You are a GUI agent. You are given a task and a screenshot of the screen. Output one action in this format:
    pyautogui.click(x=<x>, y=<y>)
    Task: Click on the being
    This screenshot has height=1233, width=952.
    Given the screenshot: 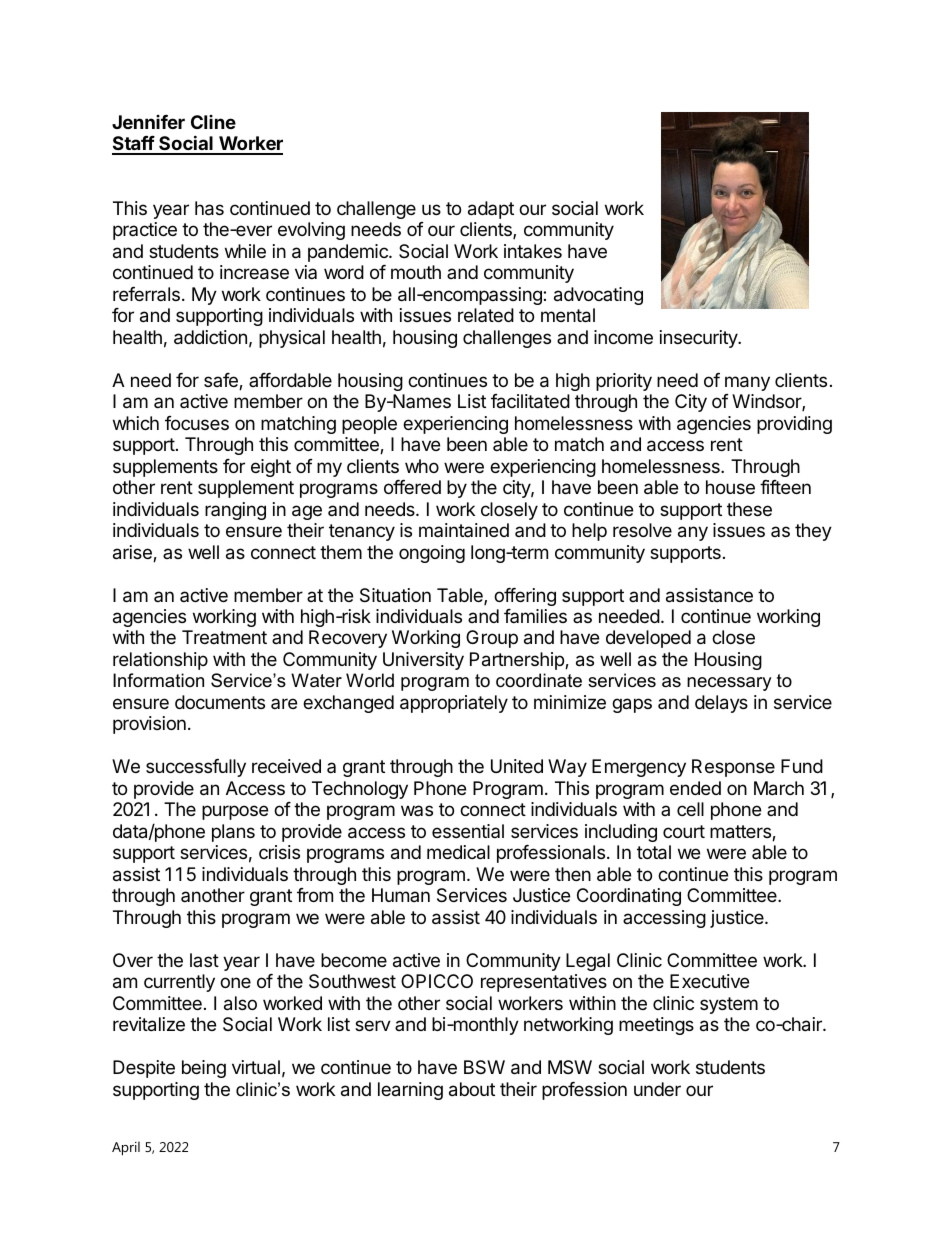 What is the action you would take?
    pyautogui.click(x=204, y=1069)
